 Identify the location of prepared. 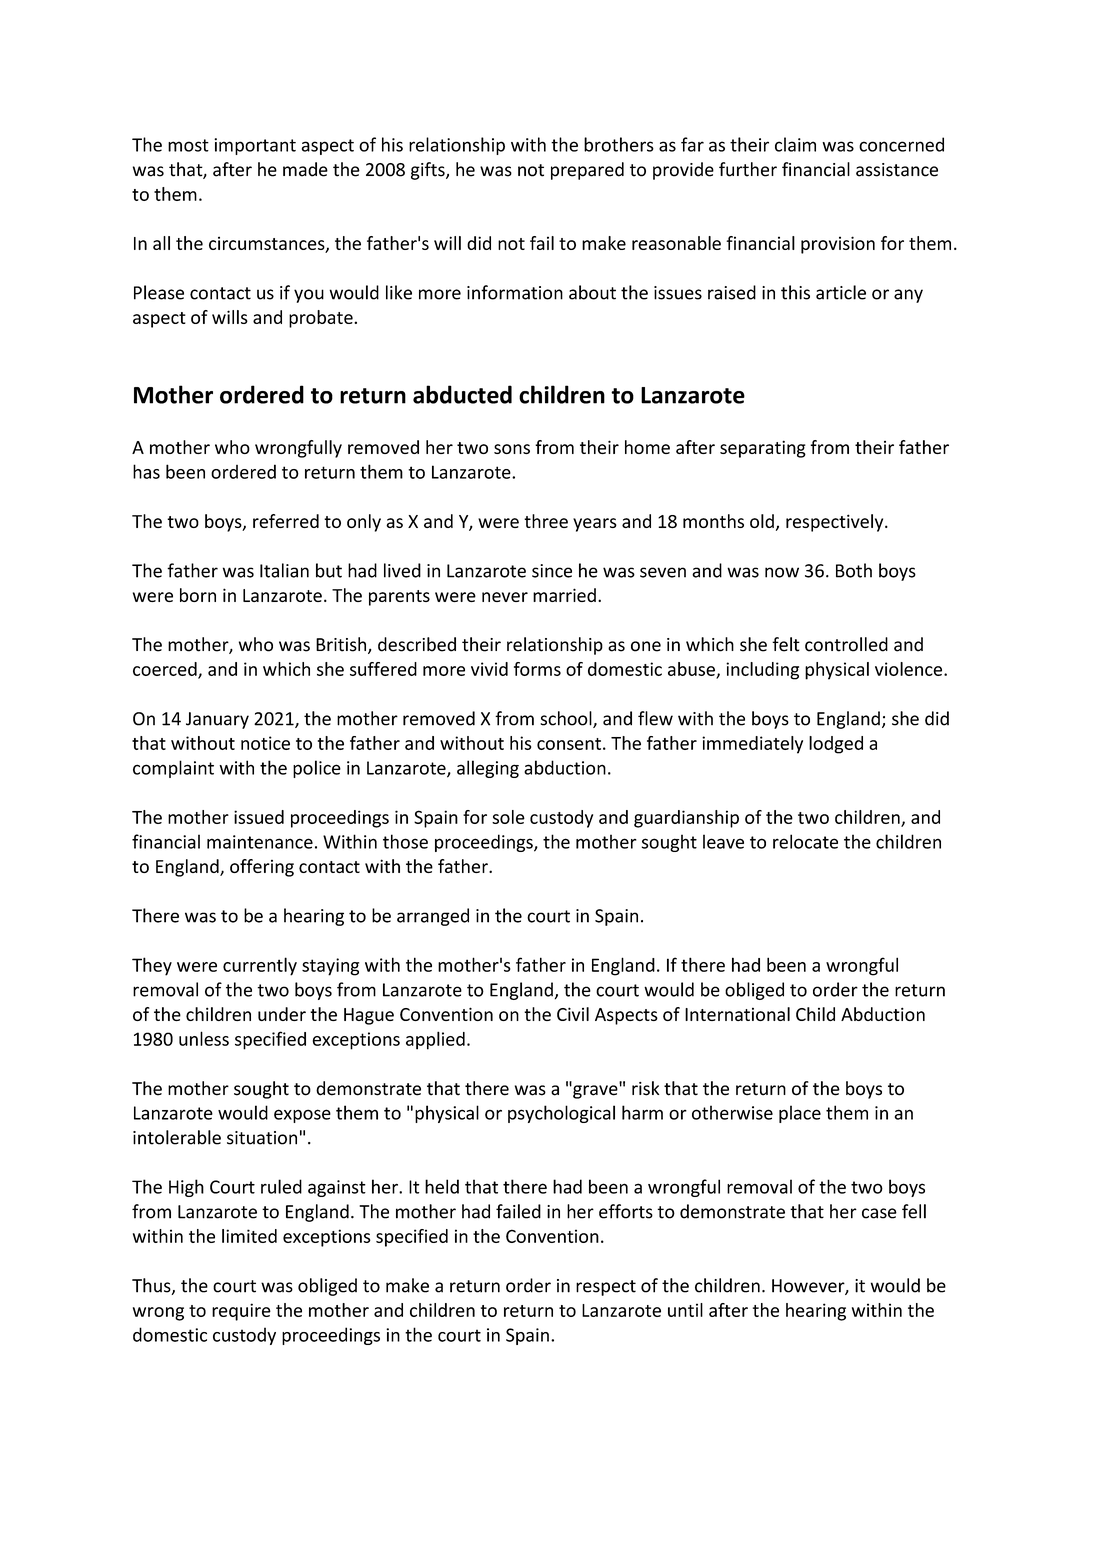
(587, 171).
